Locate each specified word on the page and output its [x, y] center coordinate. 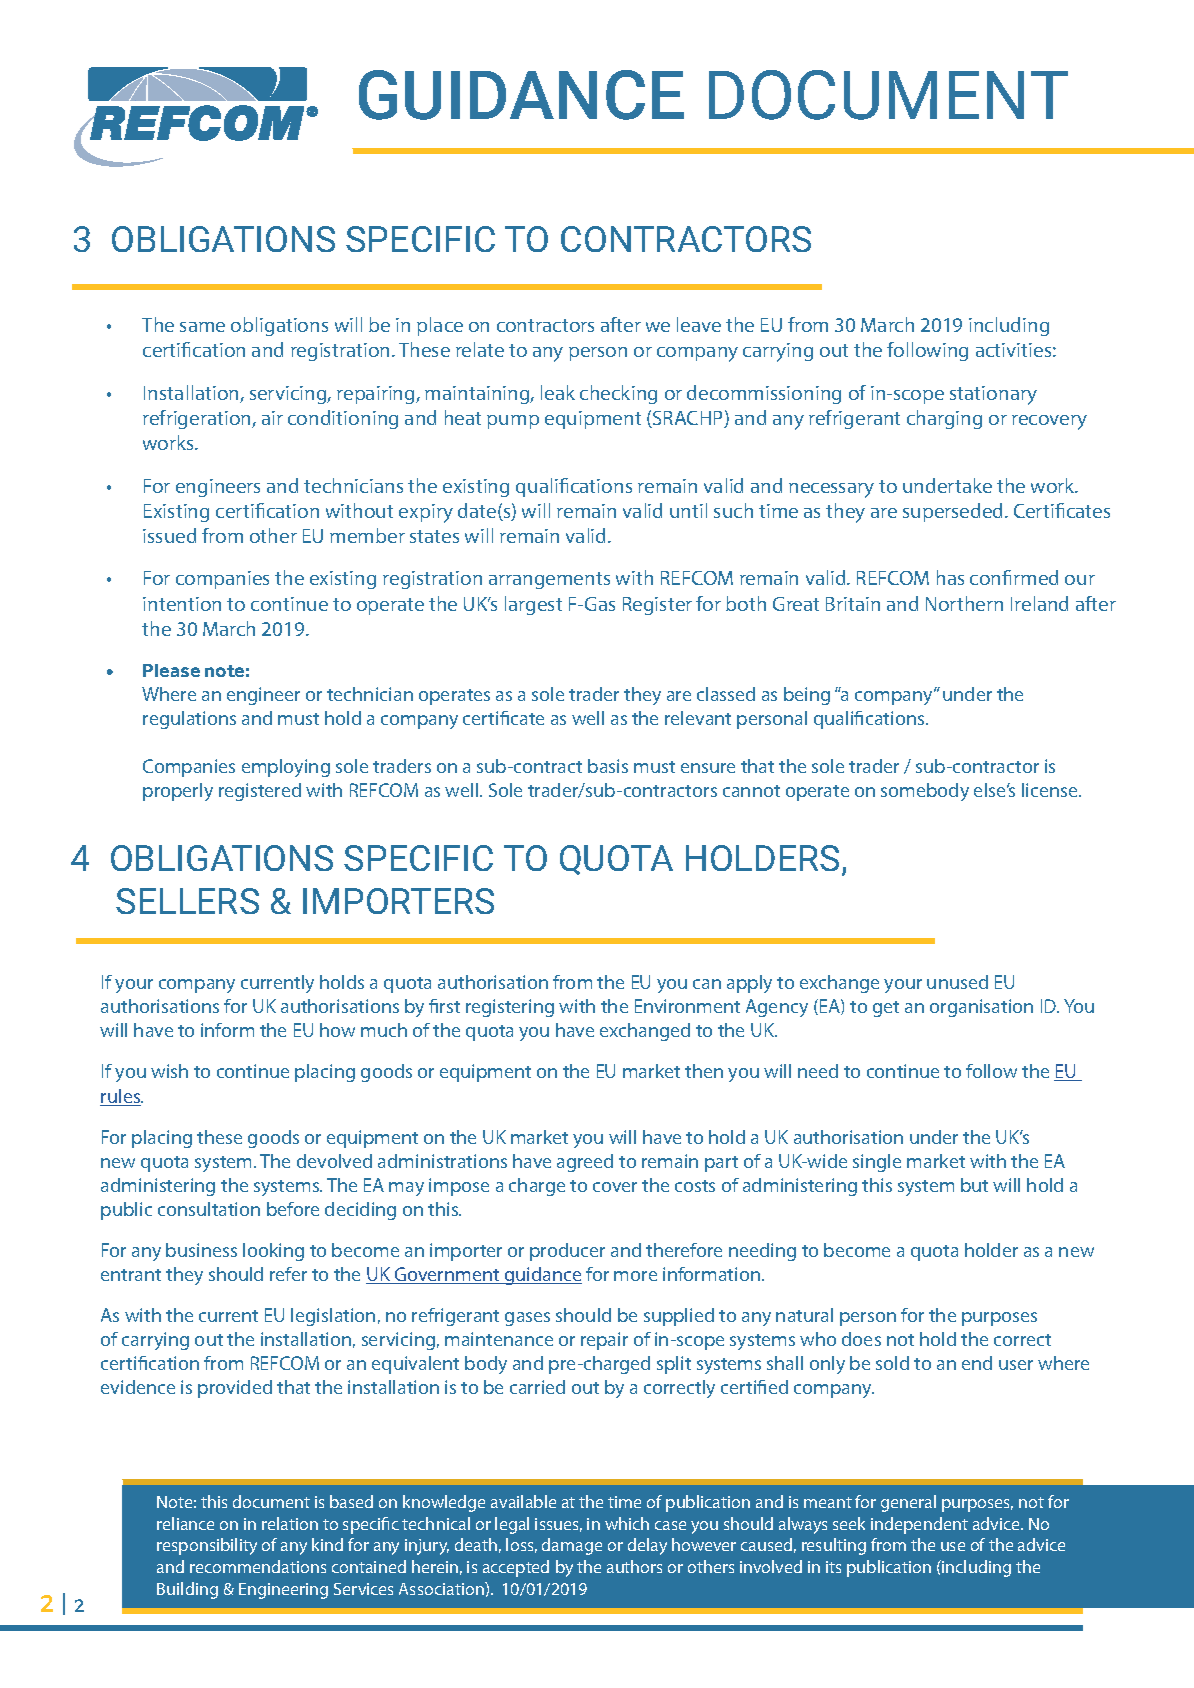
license [1051, 790]
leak [558, 392]
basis [608, 766]
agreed [585, 1163]
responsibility [207, 1546]
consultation [209, 1209]
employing [286, 768]
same [202, 327]
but [974, 1185]
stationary [993, 395]
